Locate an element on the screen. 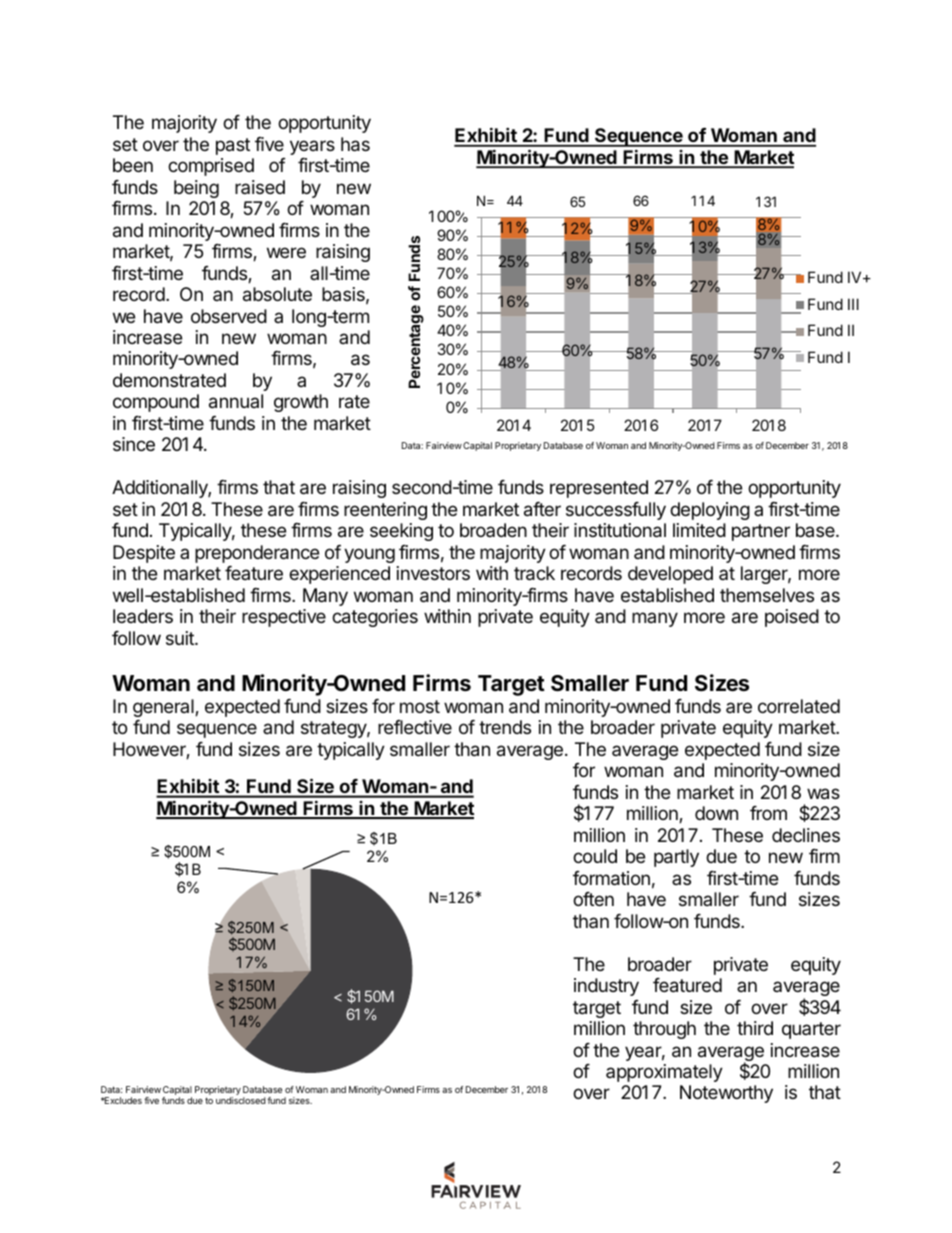 The image size is (952, 1233). often is located at coordinates (593, 899).
